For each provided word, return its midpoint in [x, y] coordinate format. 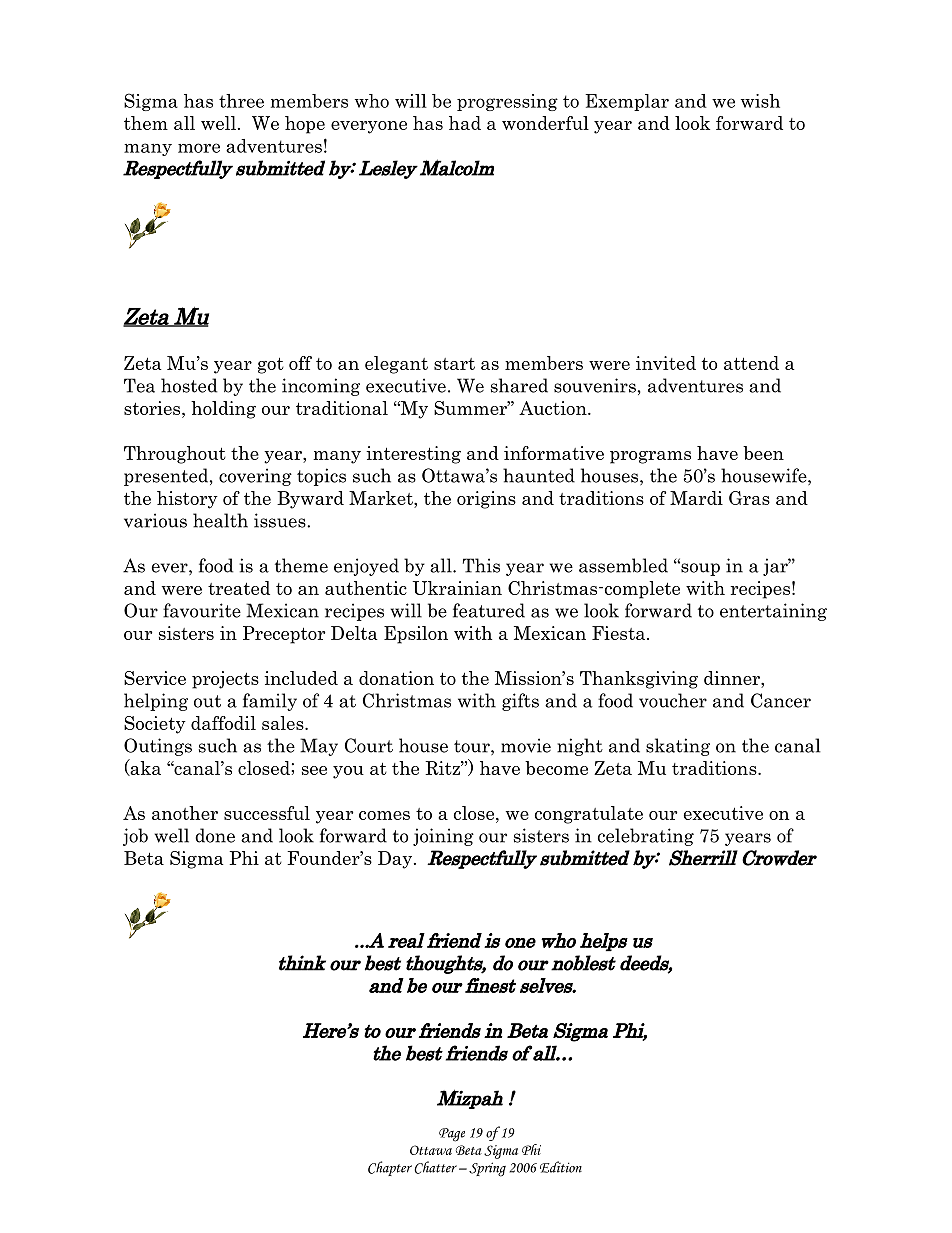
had [465, 123]
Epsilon [416, 635]
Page [452, 1135]
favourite [202, 610]
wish [760, 101]
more [199, 148]
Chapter [390, 1168]
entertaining [773, 612]
